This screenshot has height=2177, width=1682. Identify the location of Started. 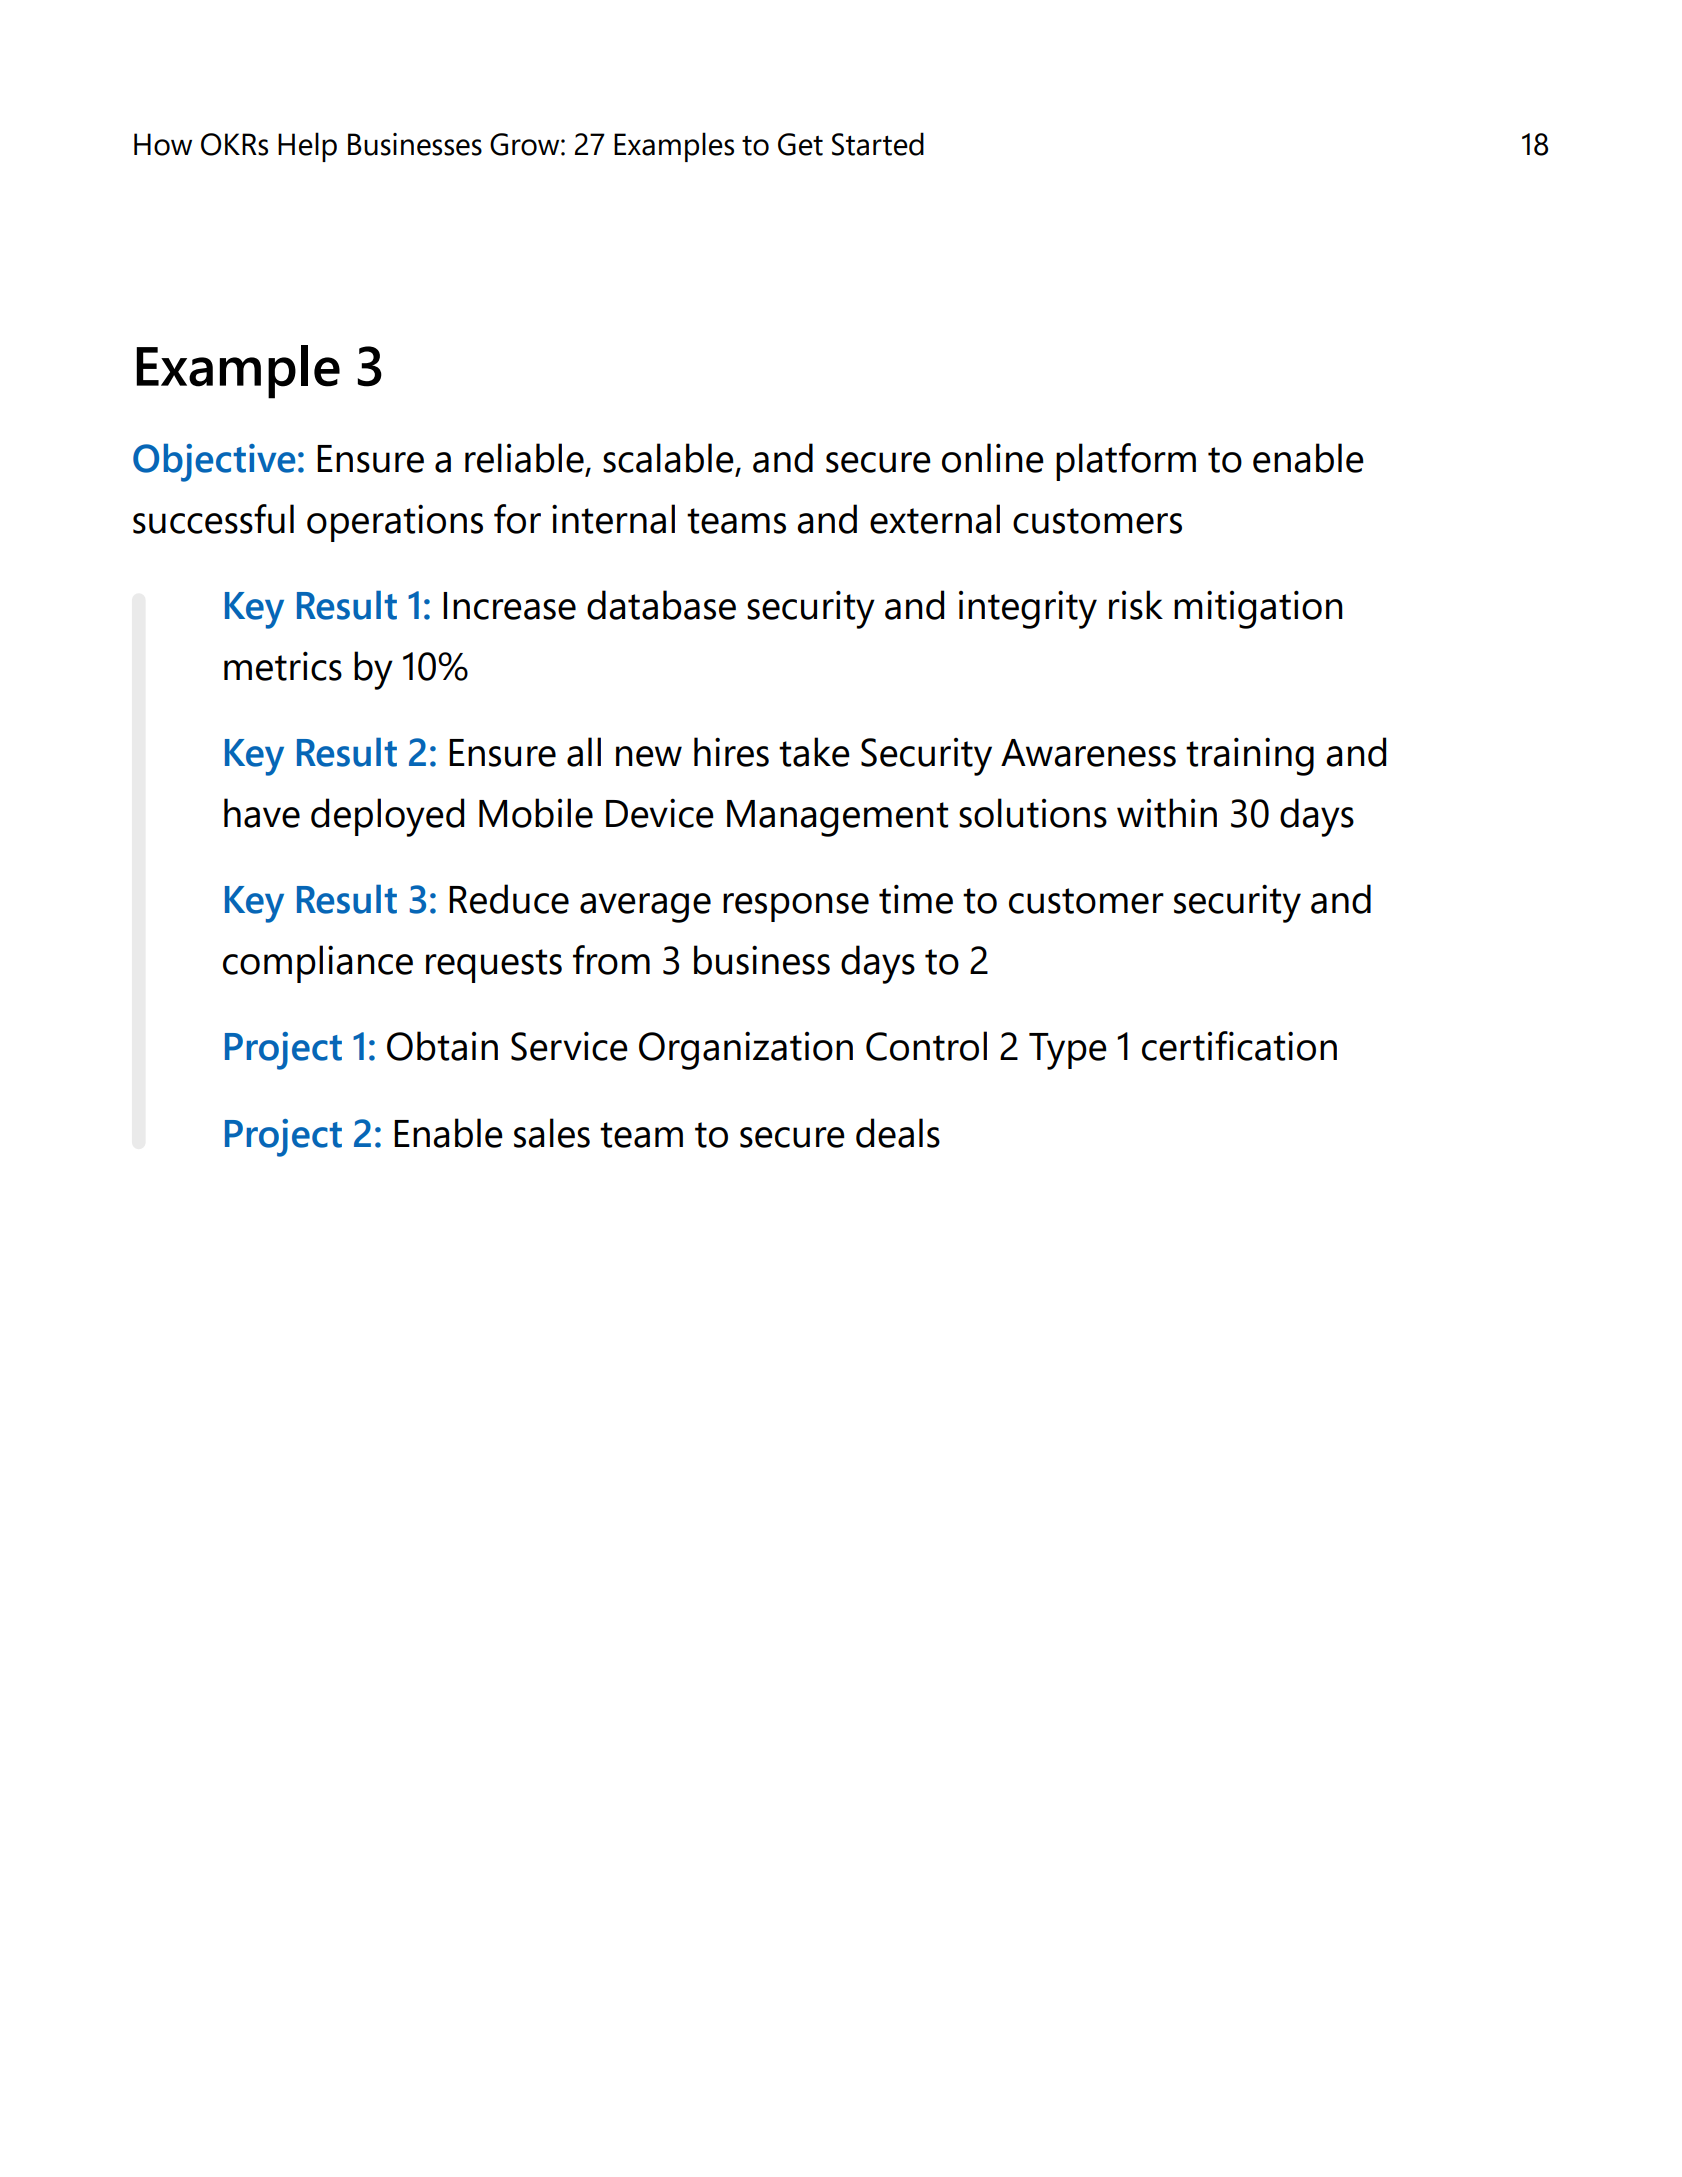
(878, 144).
